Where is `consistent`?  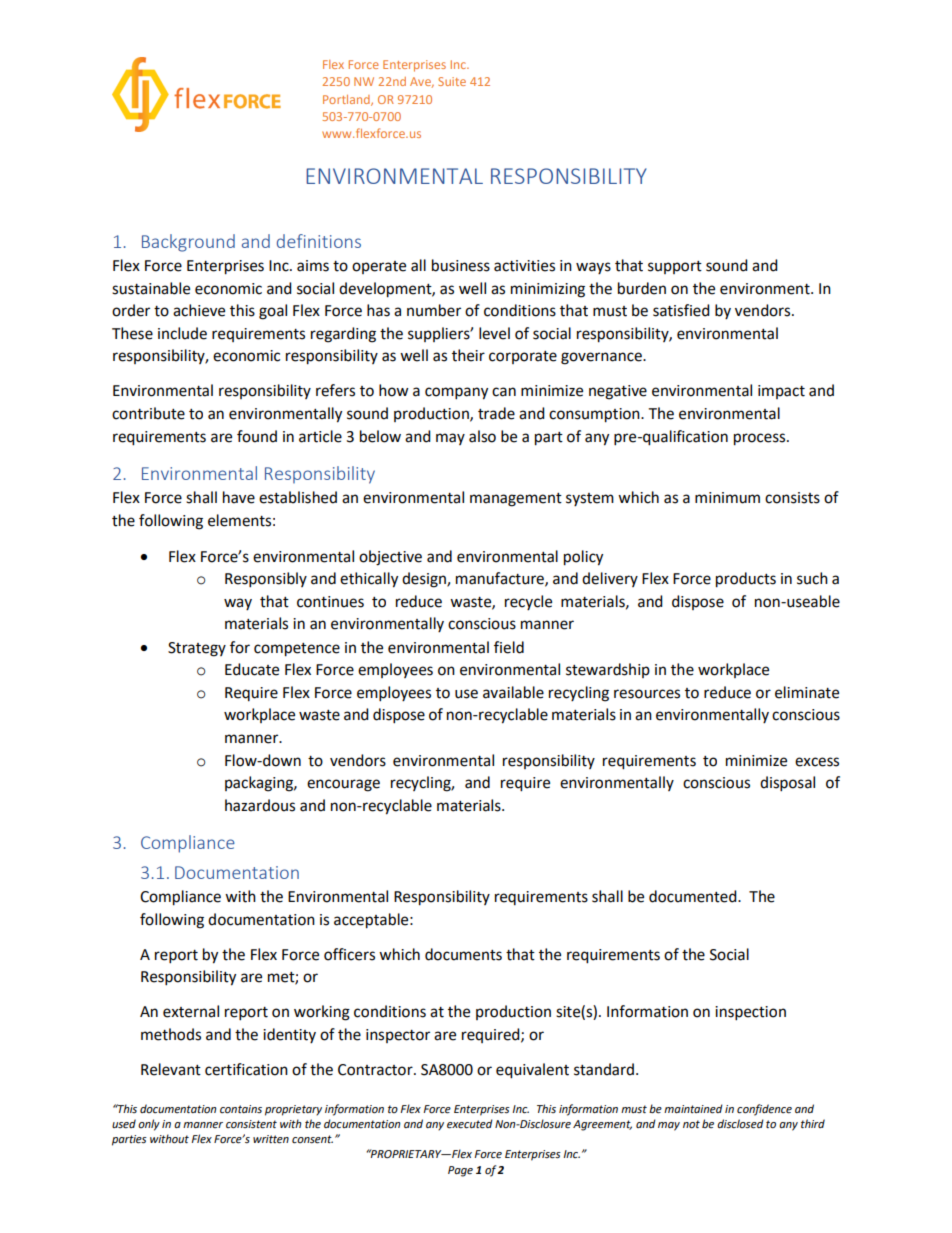
consistent is located at coordinates (251, 1124).
